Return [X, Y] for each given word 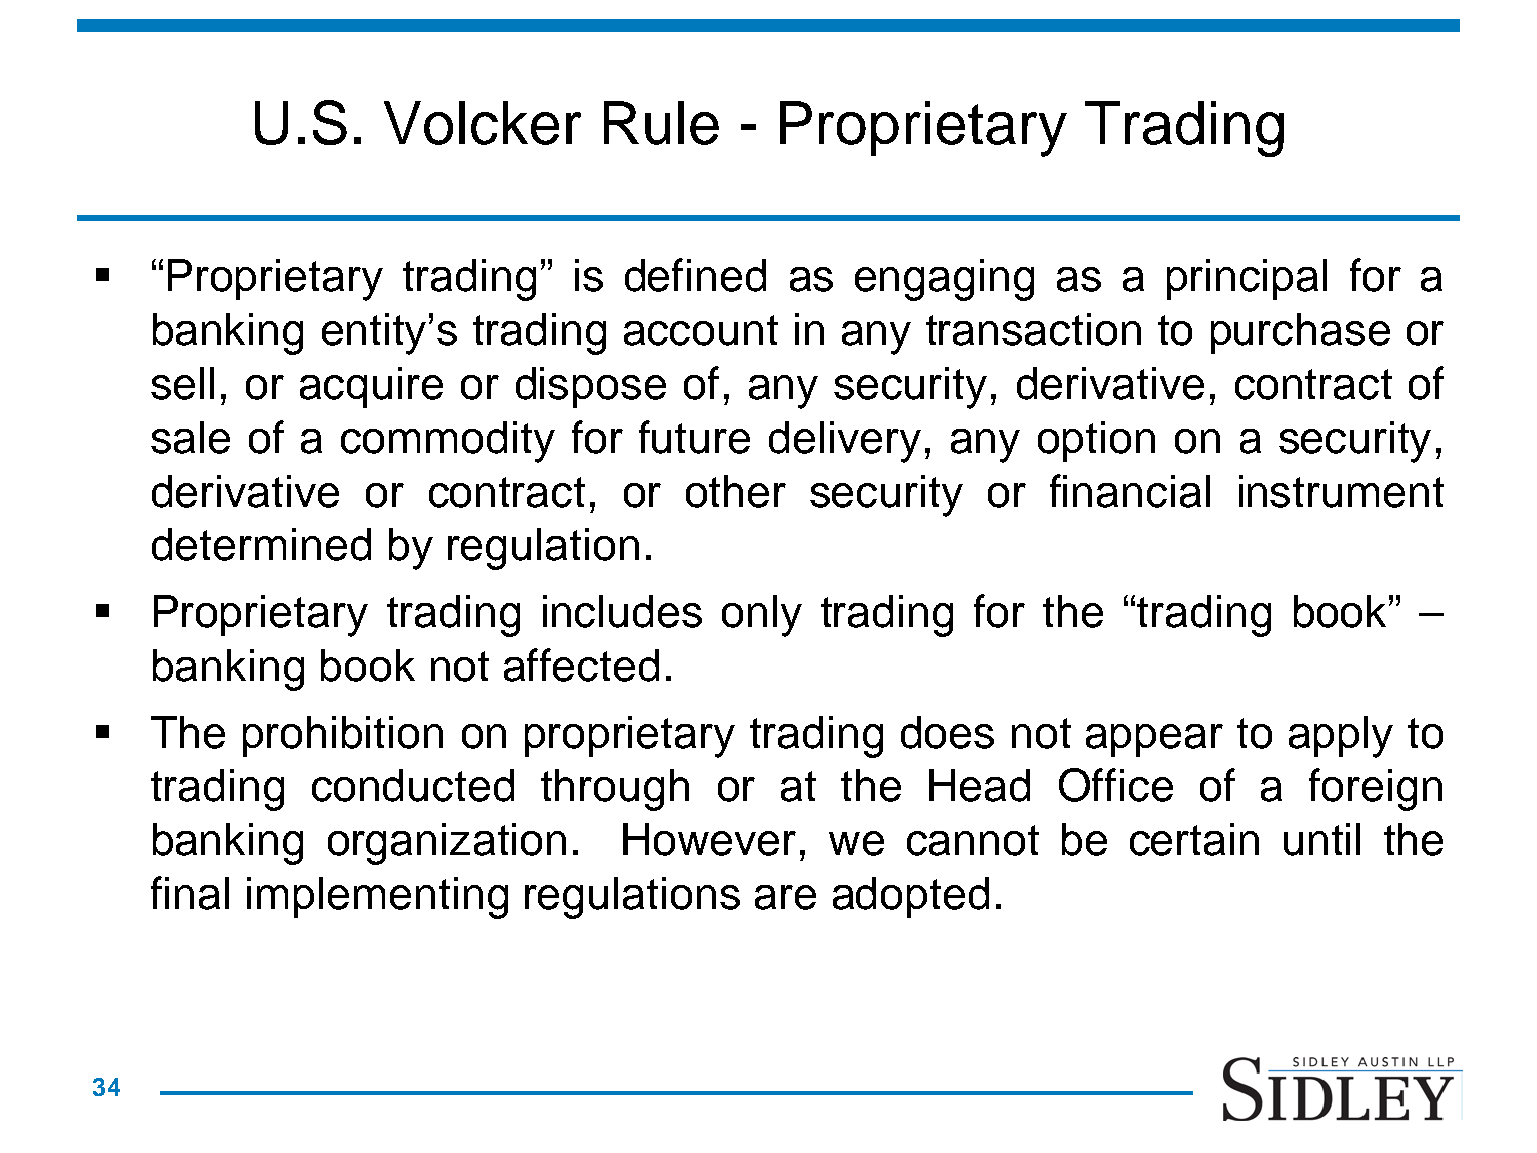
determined [261, 544]
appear [1154, 740]
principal [1247, 279]
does [947, 732]
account [701, 330]
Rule [661, 123]
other [736, 491]
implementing [377, 898]
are [785, 897]
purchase [1300, 333]
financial [1130, 491]
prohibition [343, 736]
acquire [371, 387]
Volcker [482, 123]
